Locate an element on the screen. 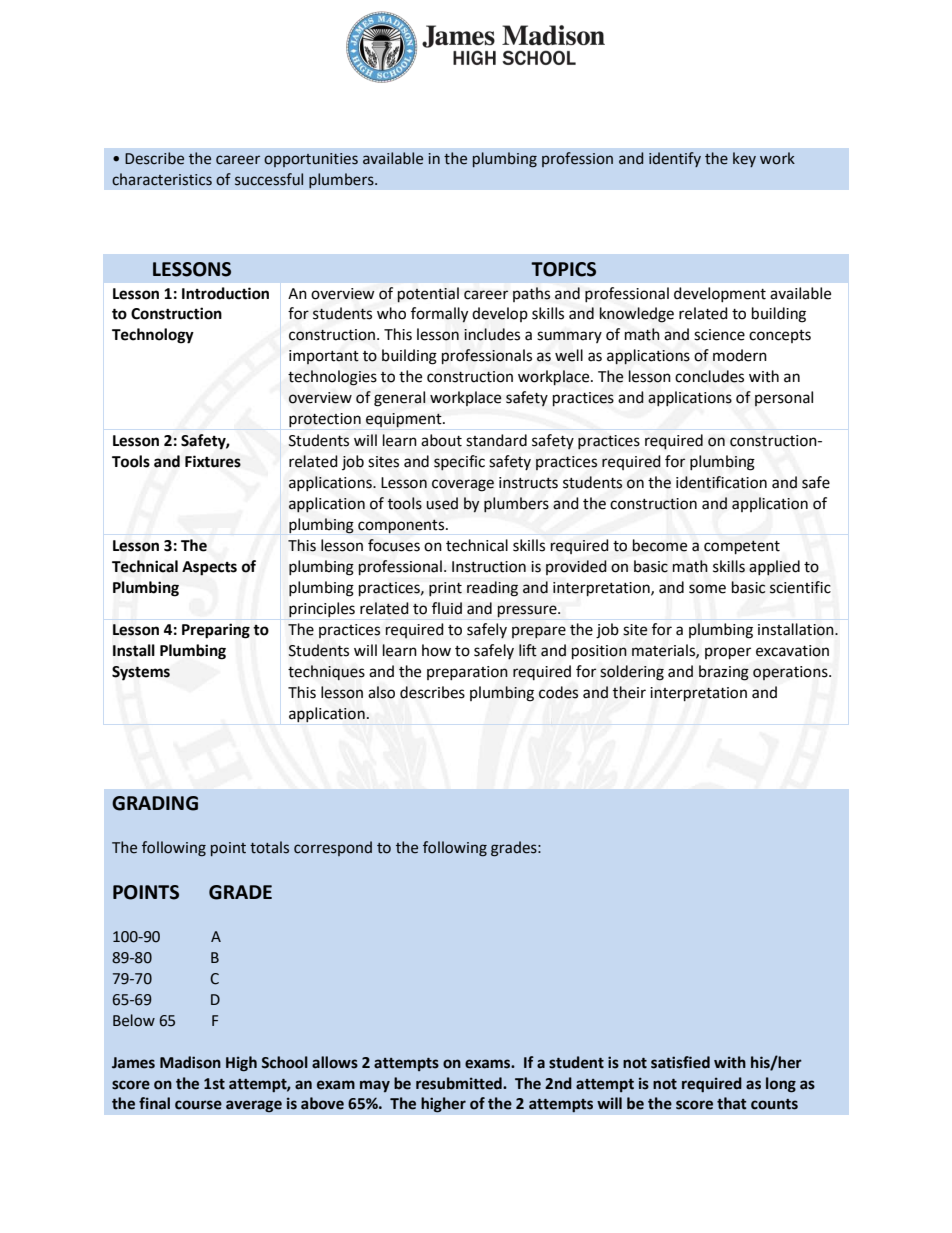 Image resolution: width=952 pixels, height=1233 pixels. competent is located at coordinates (742, 547).
